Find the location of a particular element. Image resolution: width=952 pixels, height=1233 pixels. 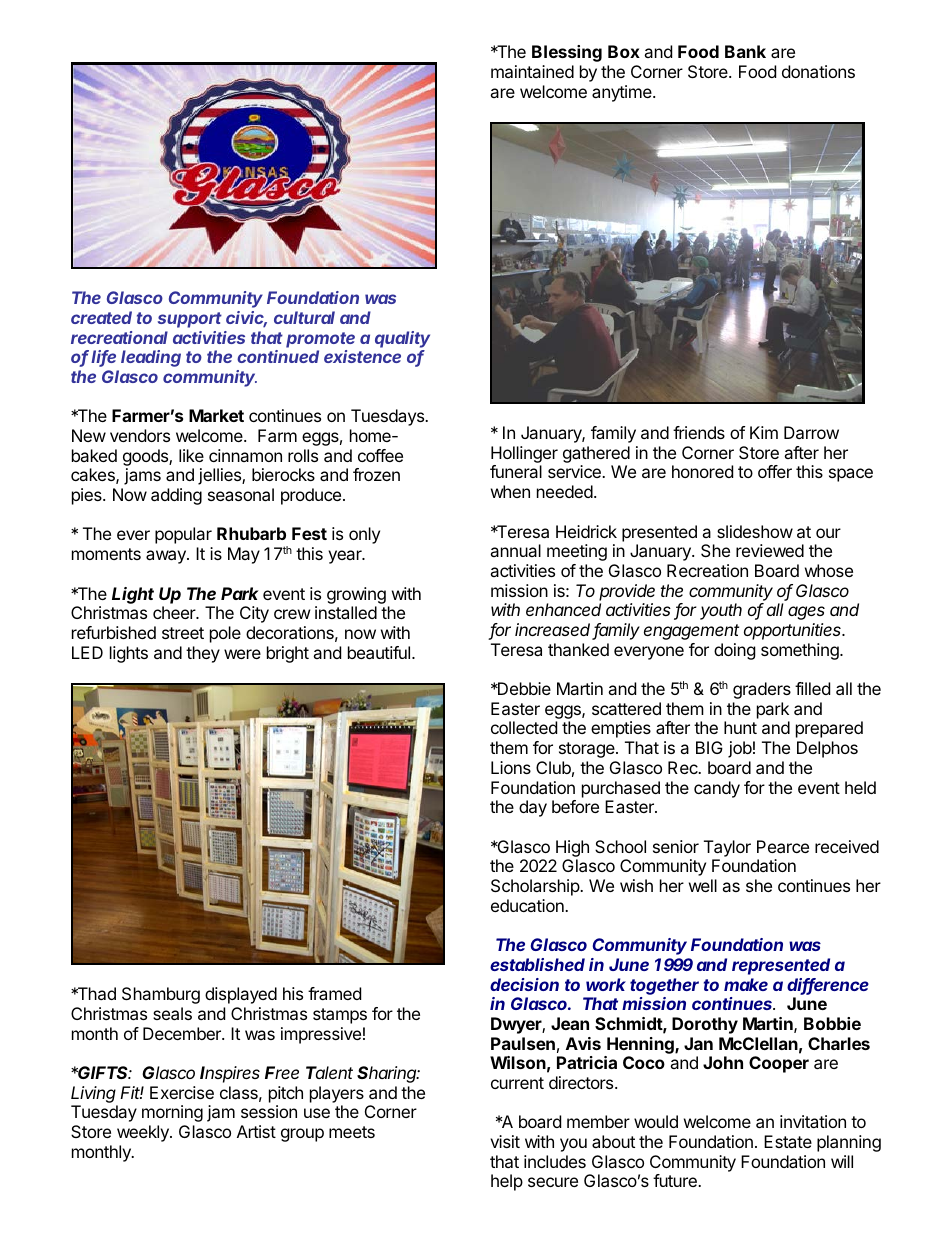

civic is located at coordinates (246, 319).
